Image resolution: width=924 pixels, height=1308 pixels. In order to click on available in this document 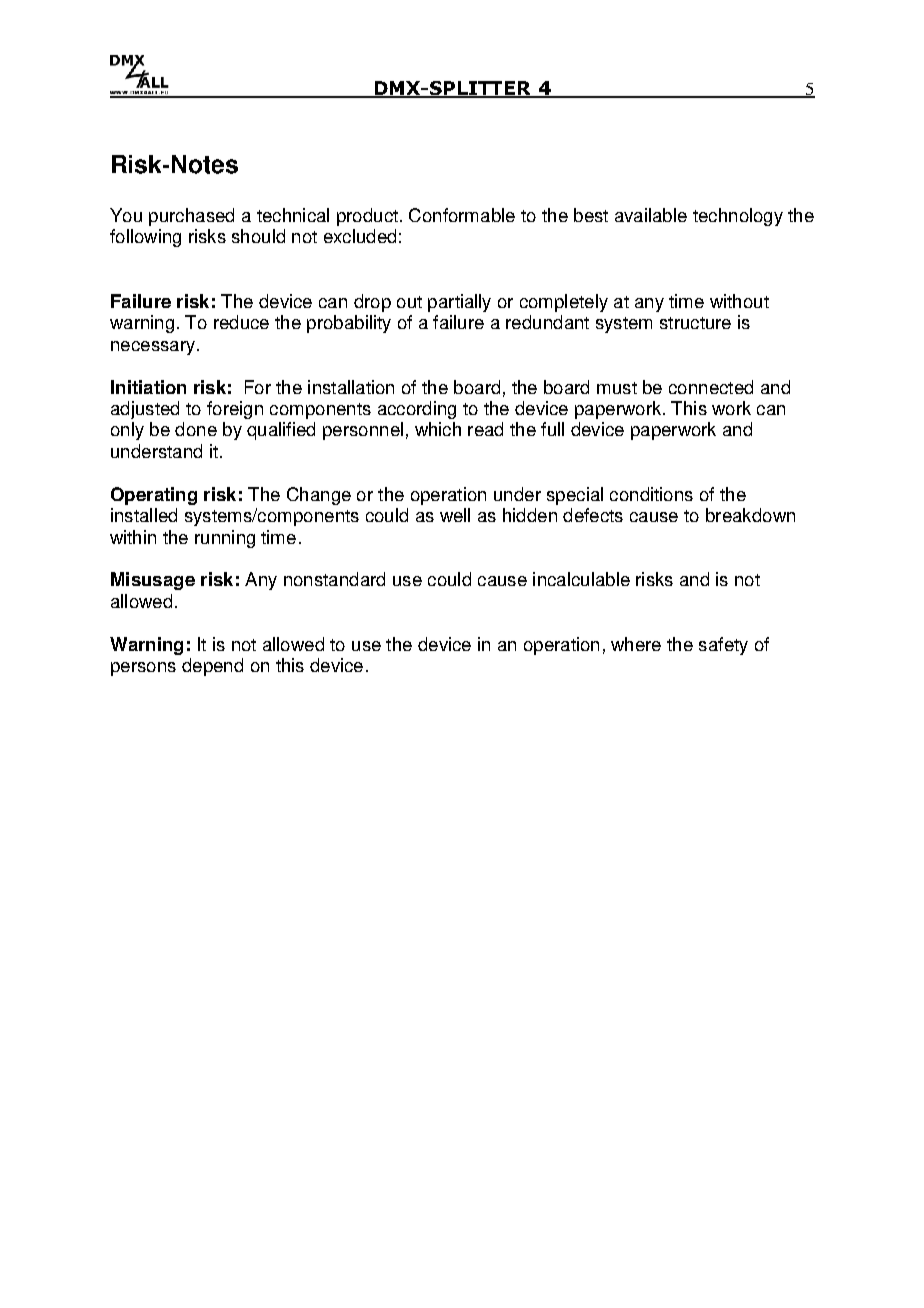, I will do `click(651, 215)`.
